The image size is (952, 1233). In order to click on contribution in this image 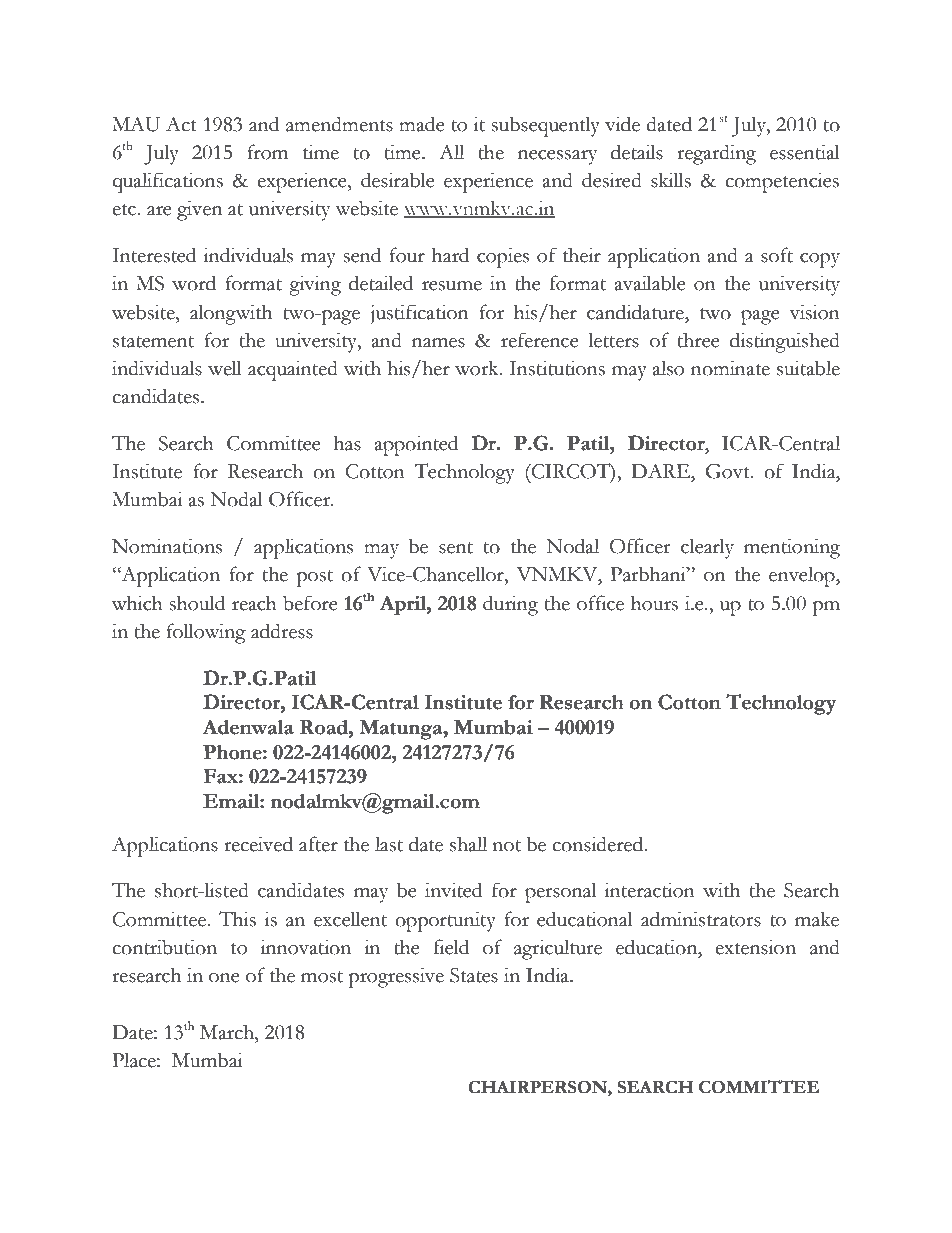, I will do `click(164, 947)`.
